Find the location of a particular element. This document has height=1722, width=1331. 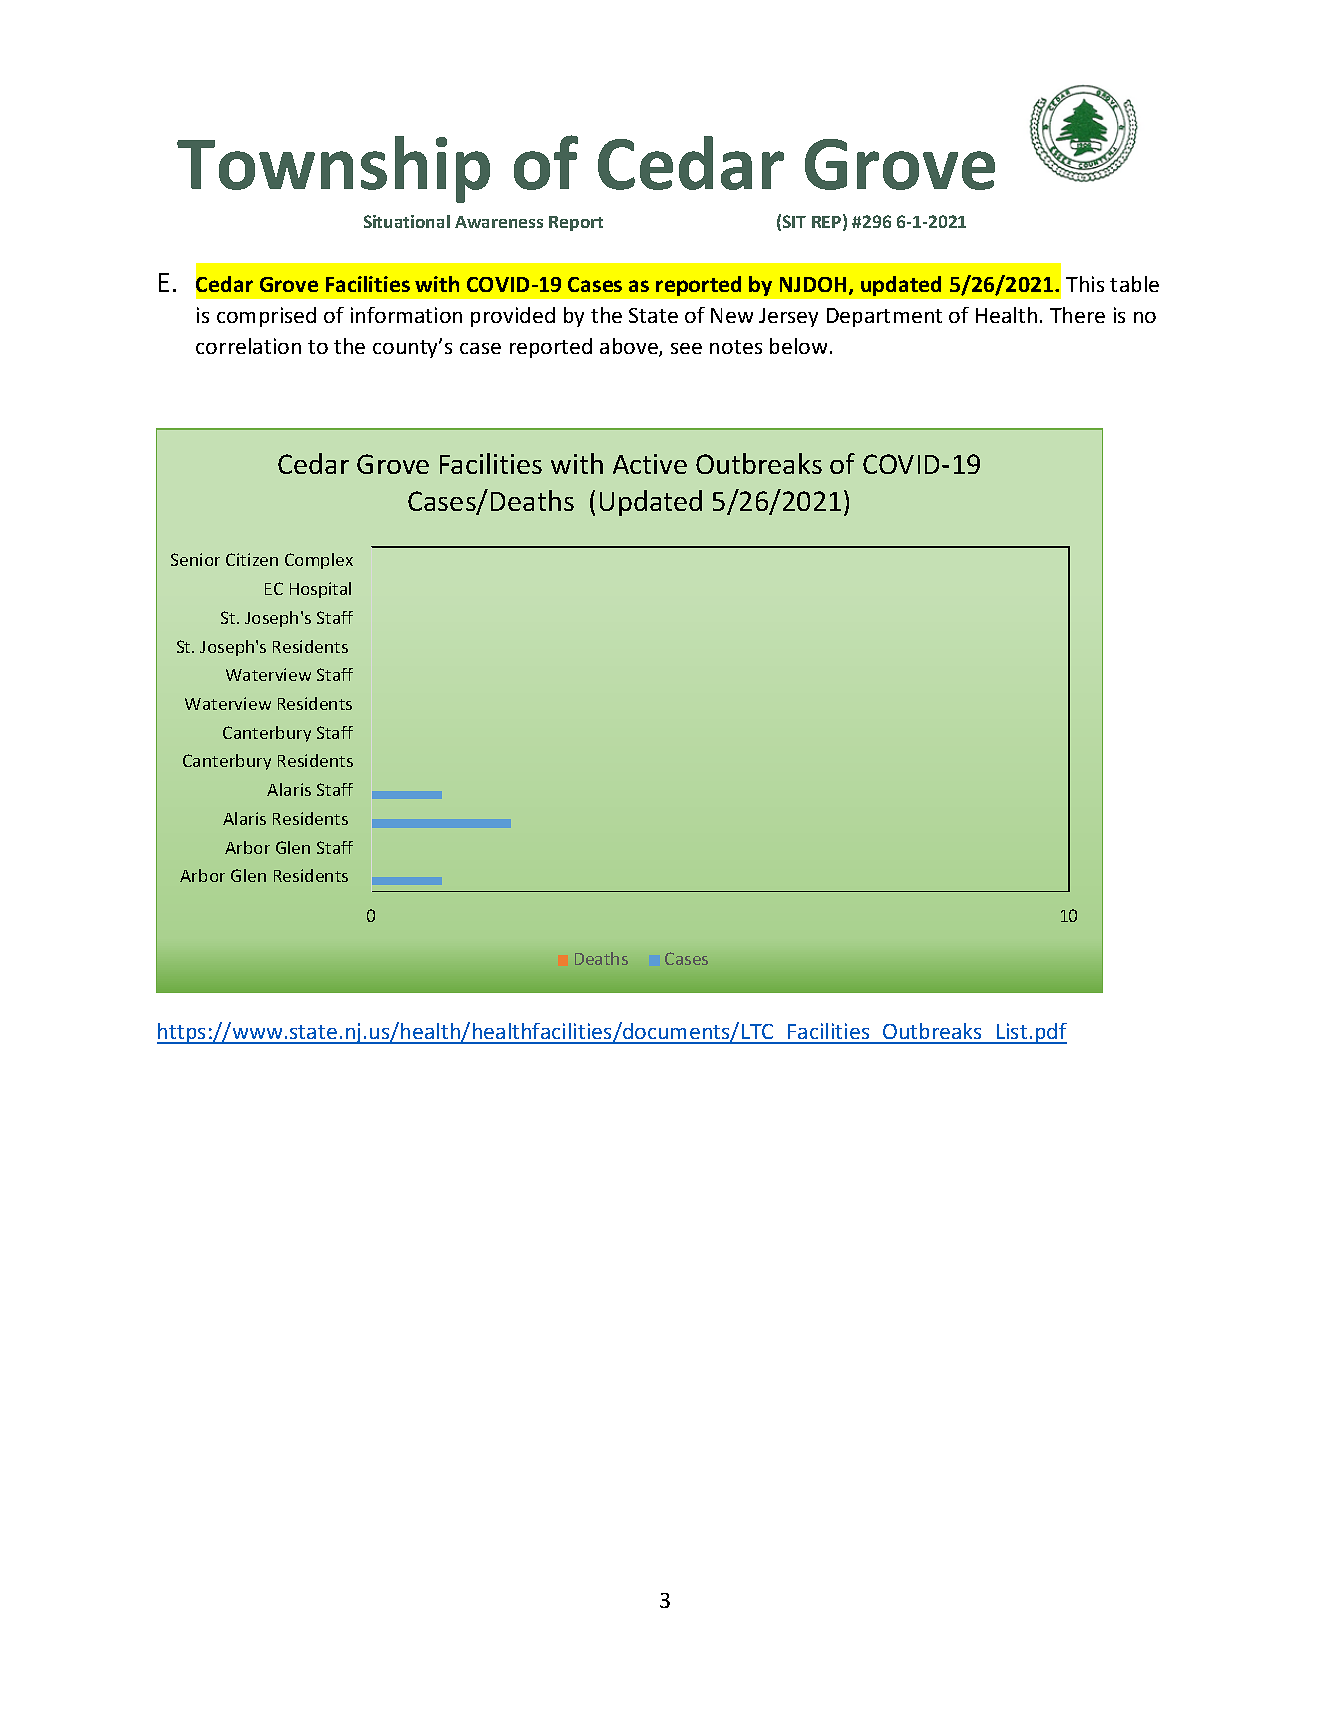

correlation is located at coordinates (248, 346).
